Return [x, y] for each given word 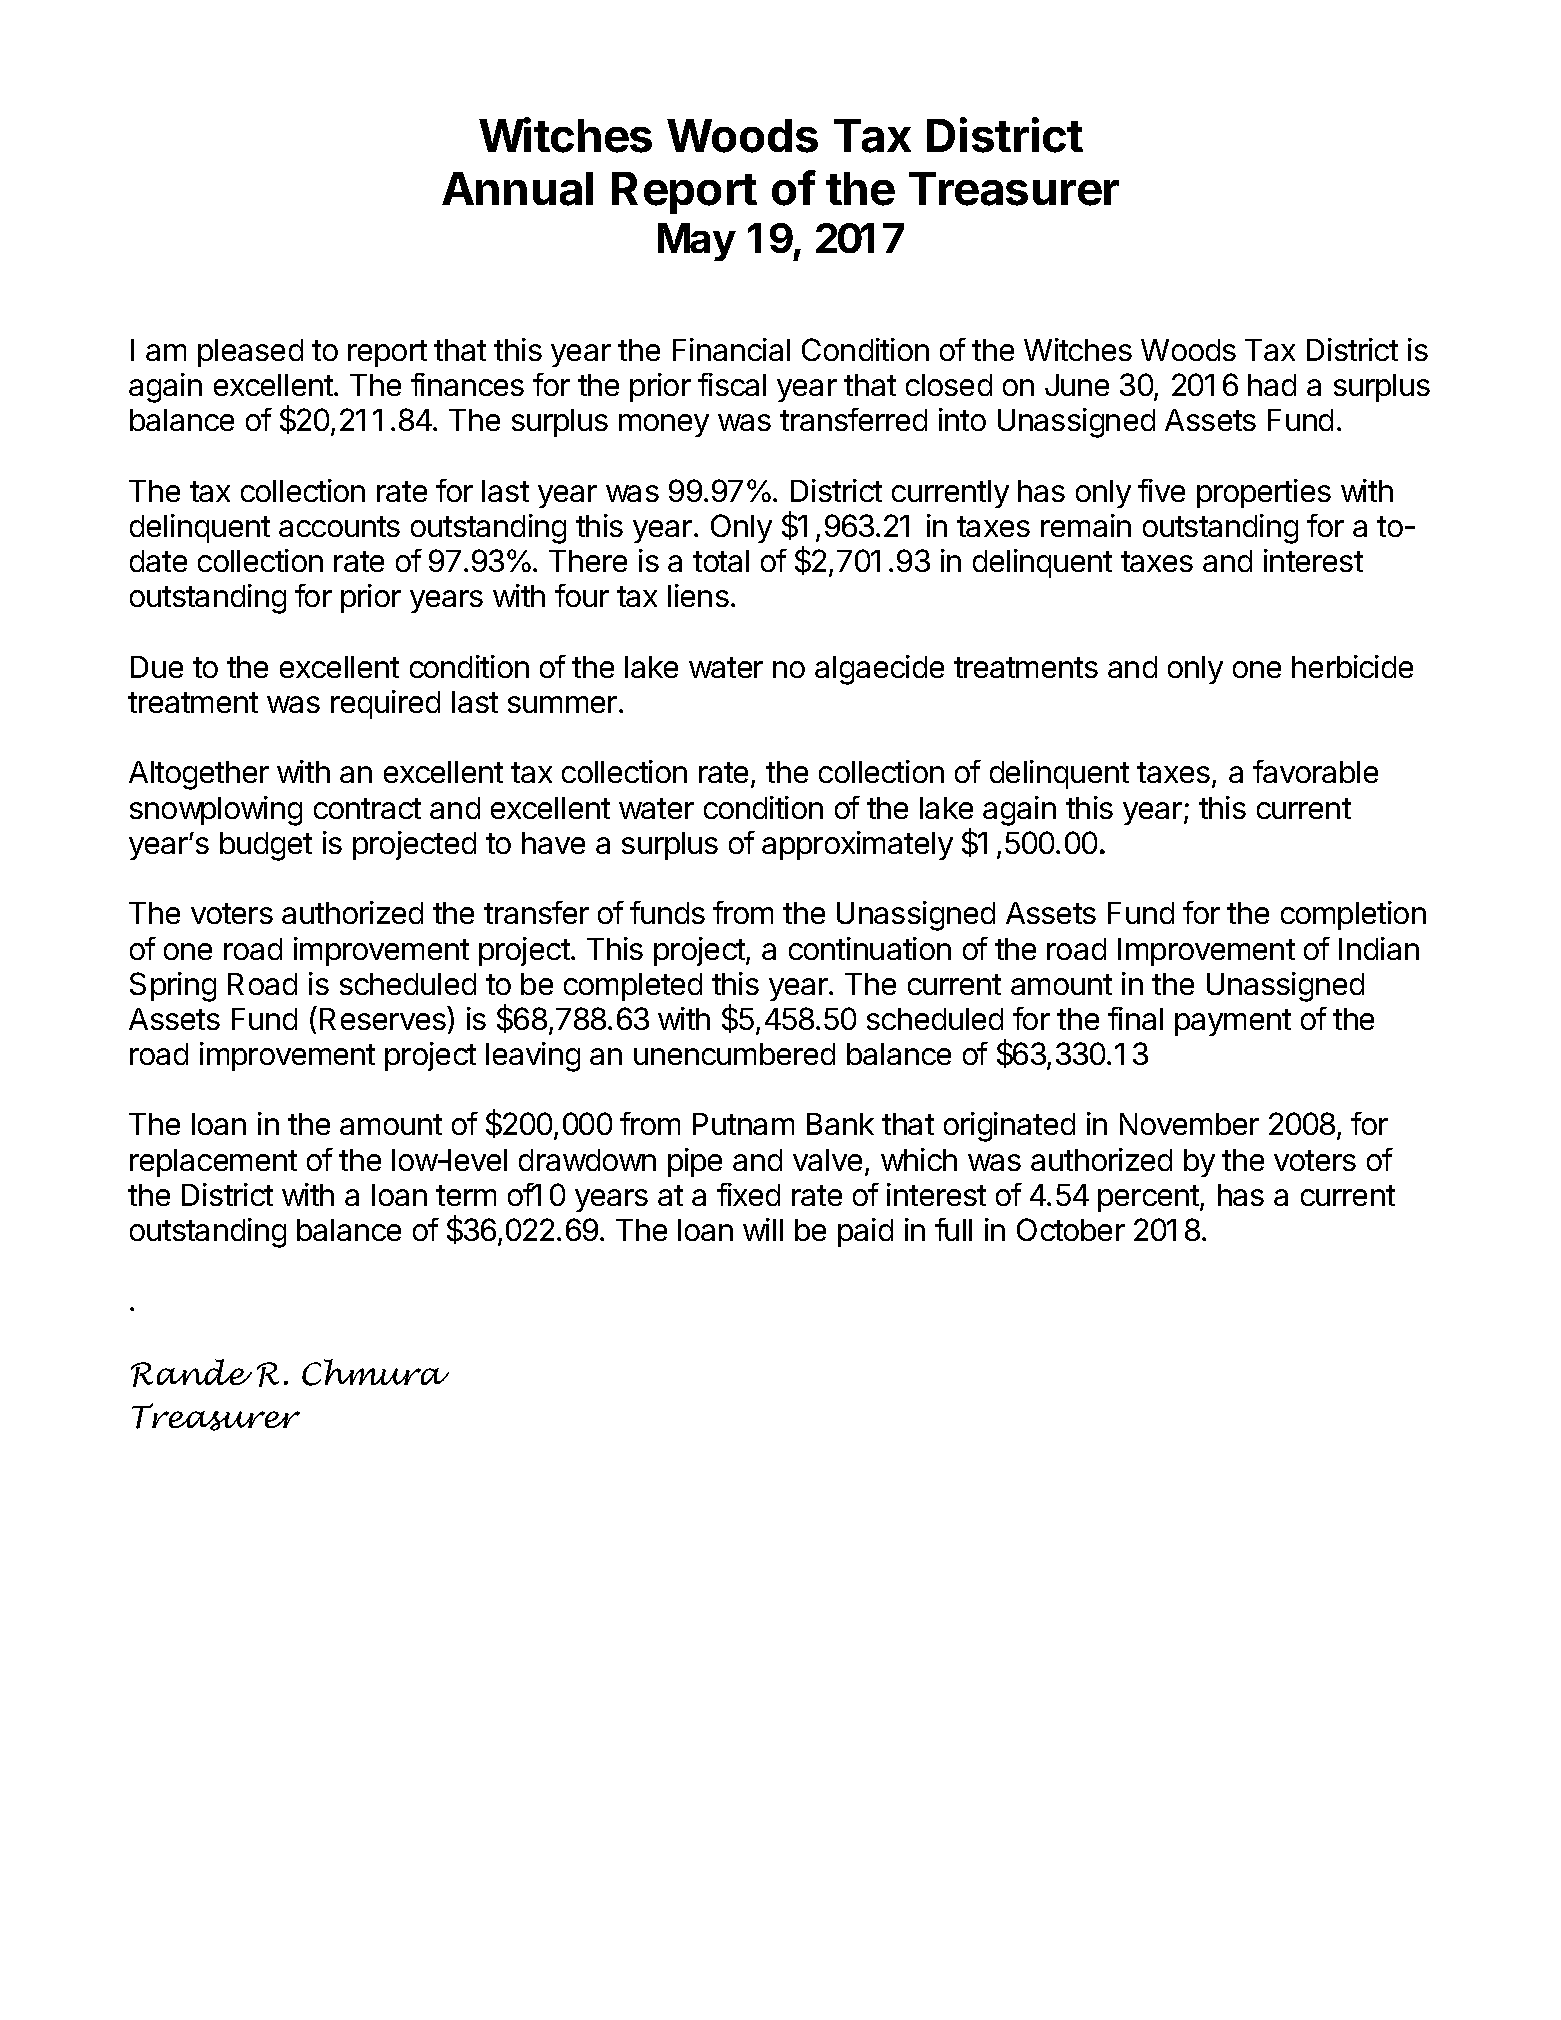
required [385, 704]
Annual [517, 189]
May [697, 242]
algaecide [879, 670]
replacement [213, 1163]
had [1272, 385]
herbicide [1352, 666]
